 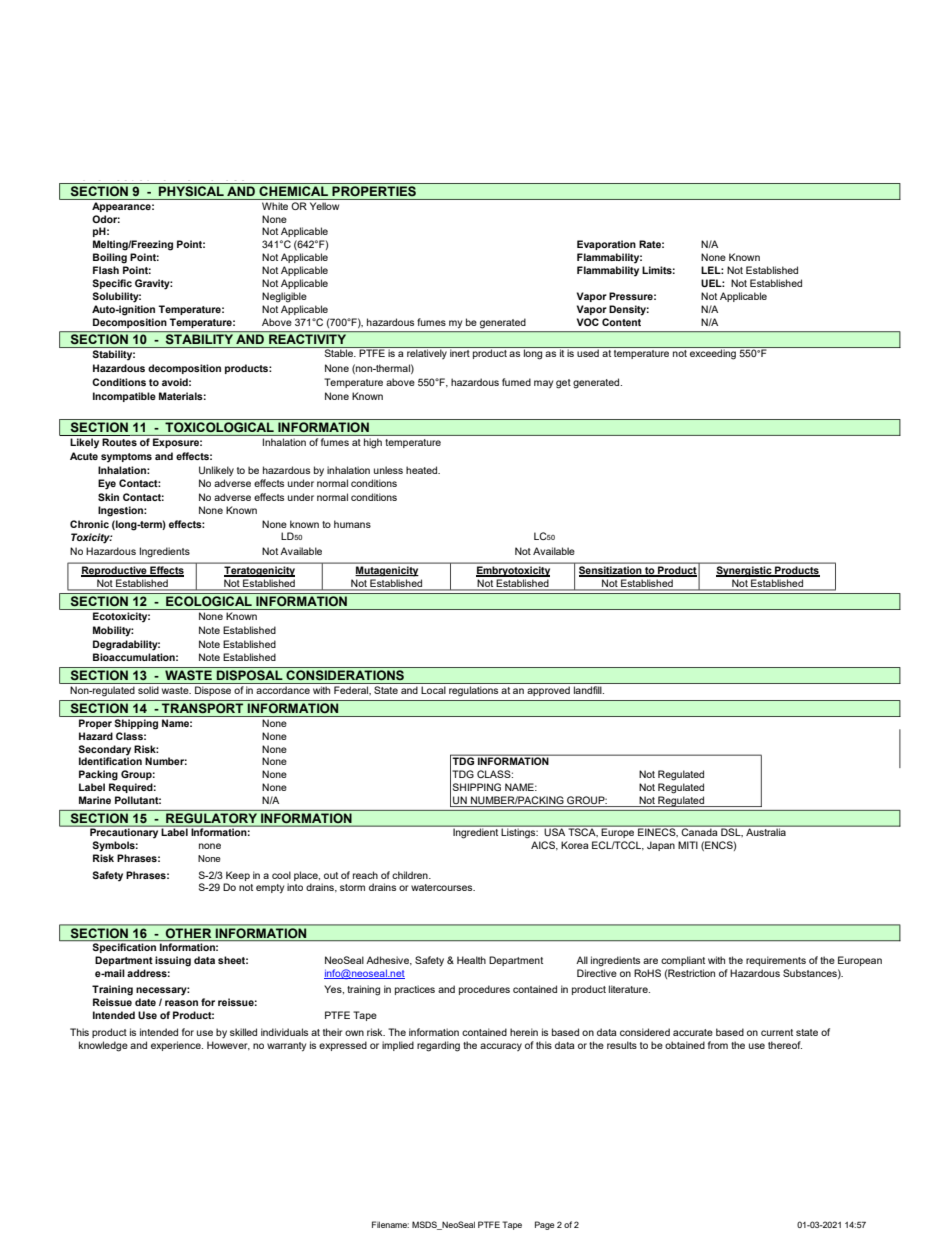 I want to click on solid, so click(x=148, y=690).
